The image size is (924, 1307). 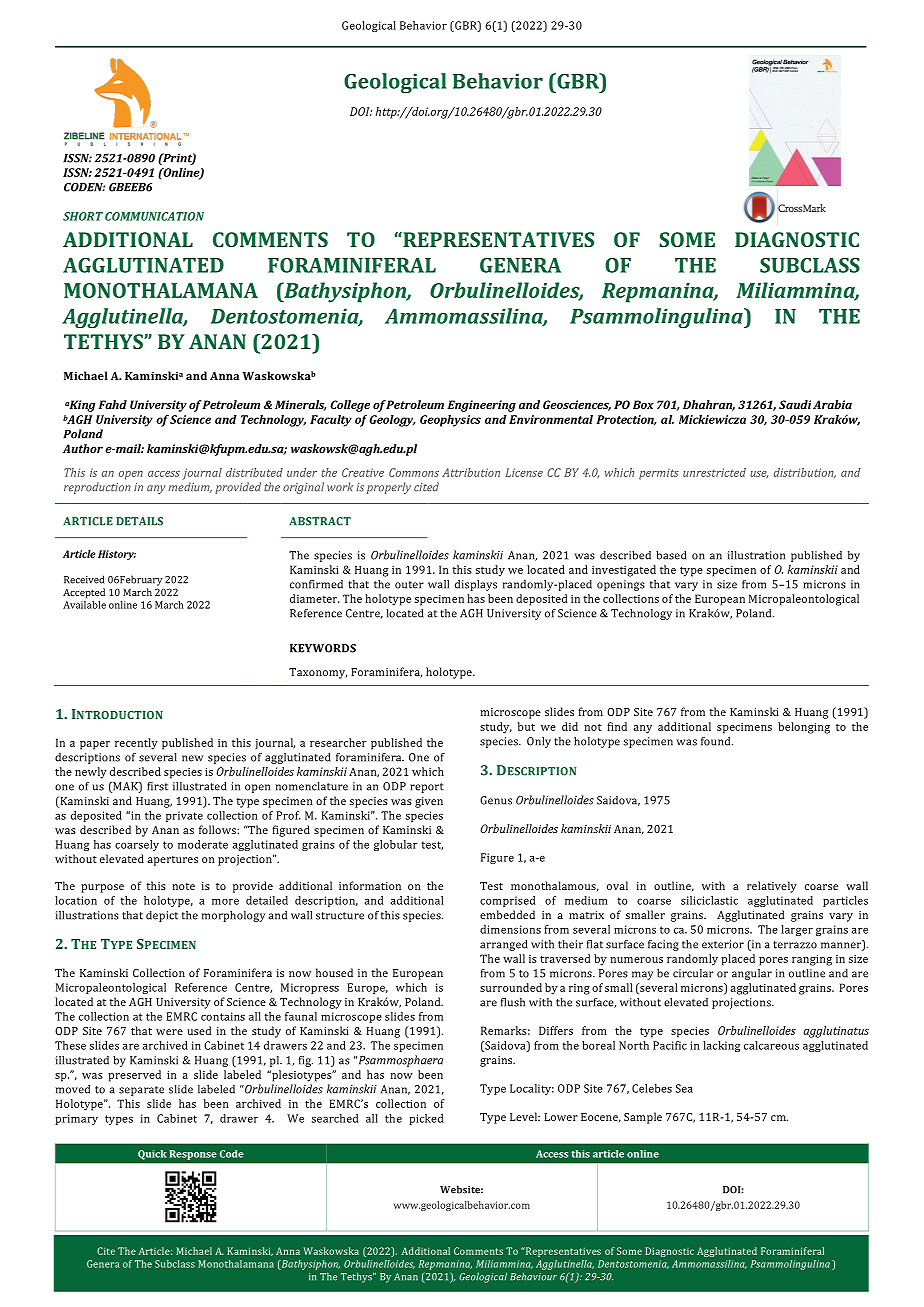 I want to click on Attribution, so click(x=471, y=472).
